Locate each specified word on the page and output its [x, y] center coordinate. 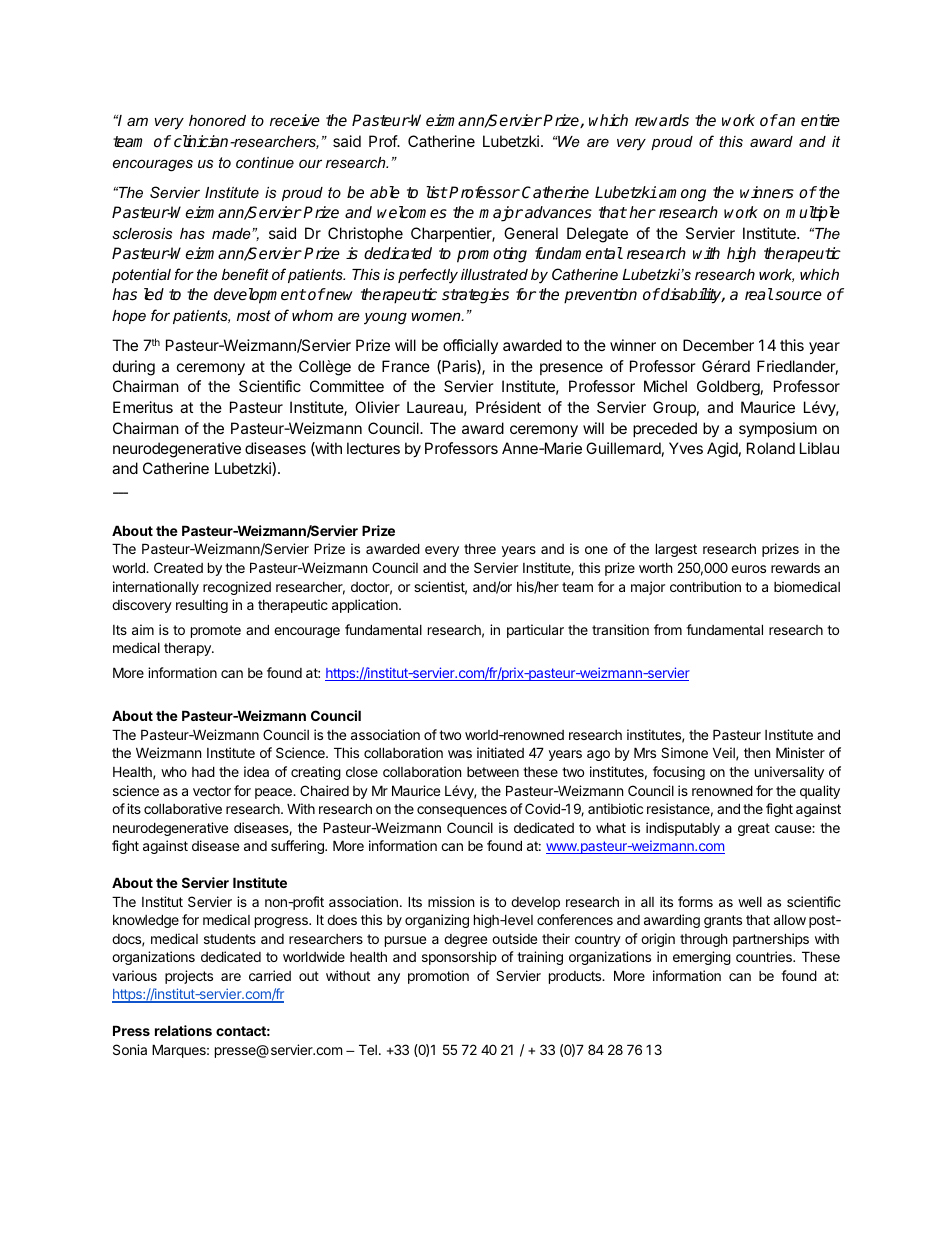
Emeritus [143, 407]
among [682, 195]
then [757, 753]
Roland [771, 448]
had [203, 771]
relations [183, 1030]
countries [765, 956]
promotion [438, 977]
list [436, 192]
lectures [373, 448]
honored [217, 120]
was [460, 754]
